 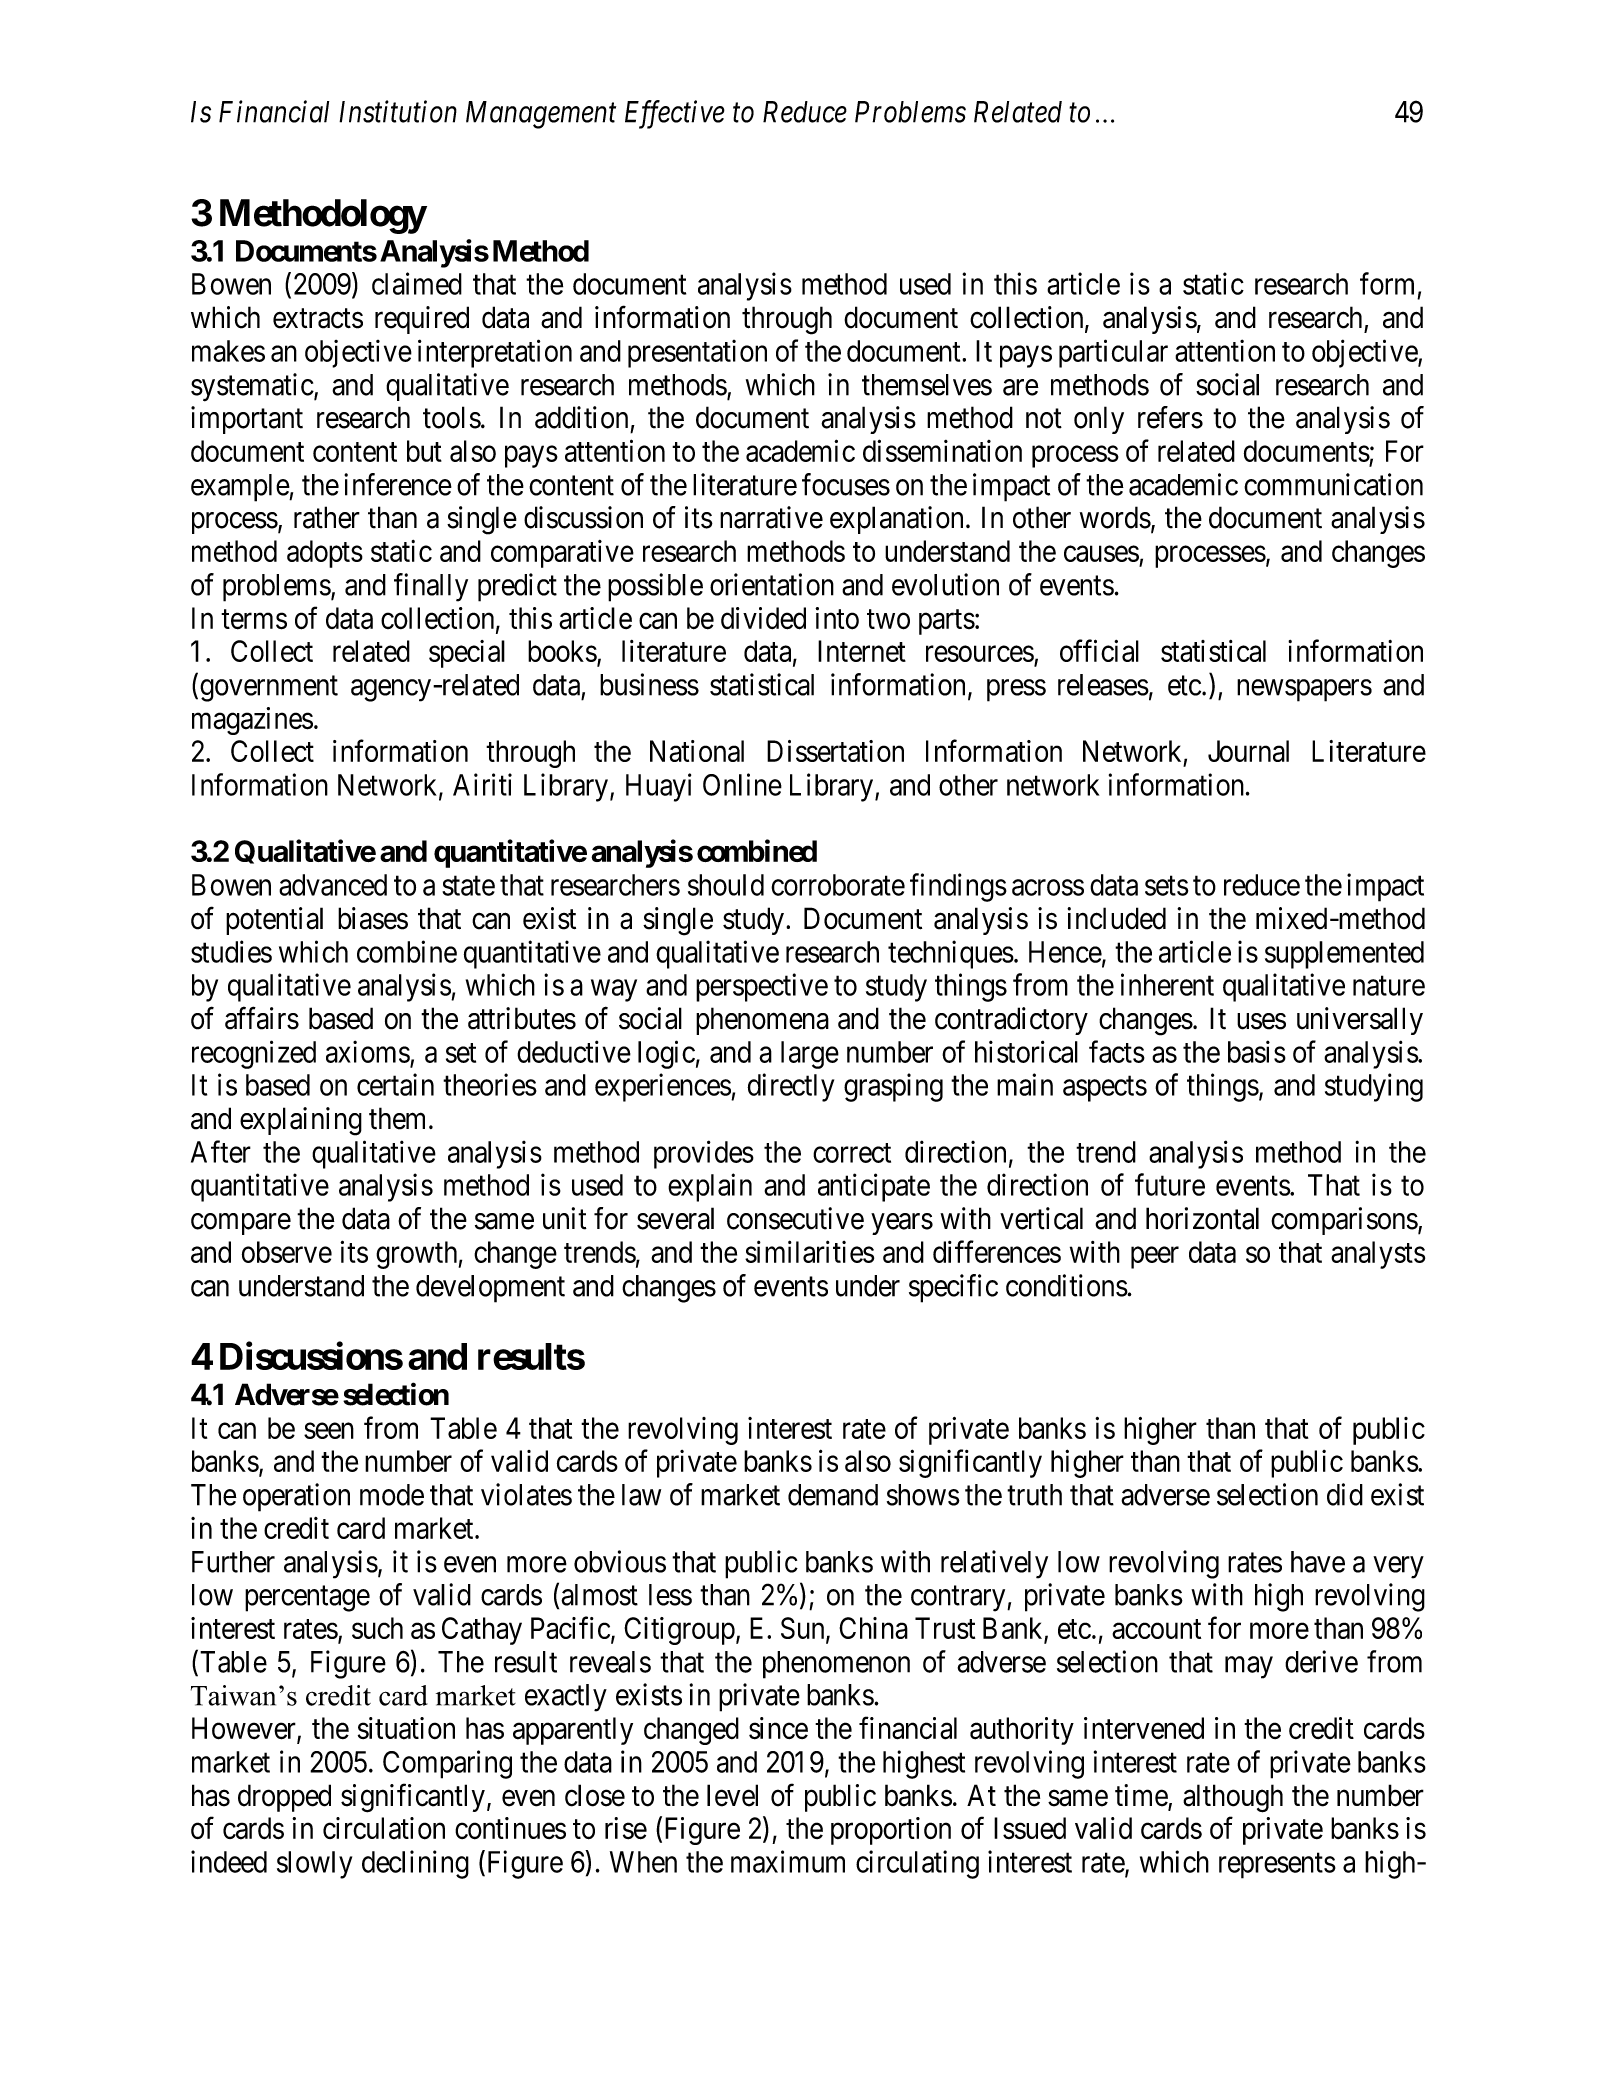 I want to click on Journal, so click(x=1248, y=751).
